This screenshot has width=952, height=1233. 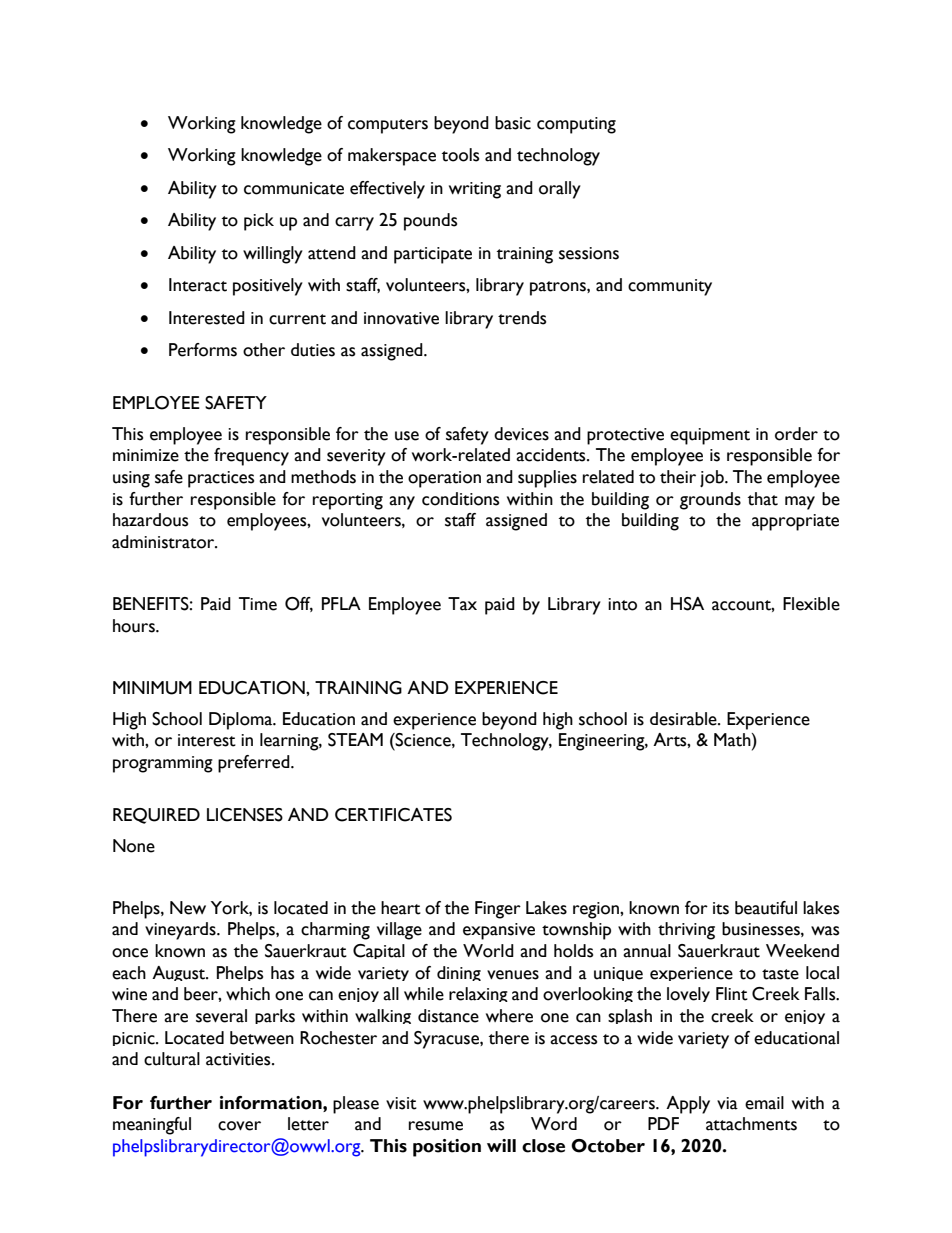 I want to click on tools, so click(x=460, y=155).
